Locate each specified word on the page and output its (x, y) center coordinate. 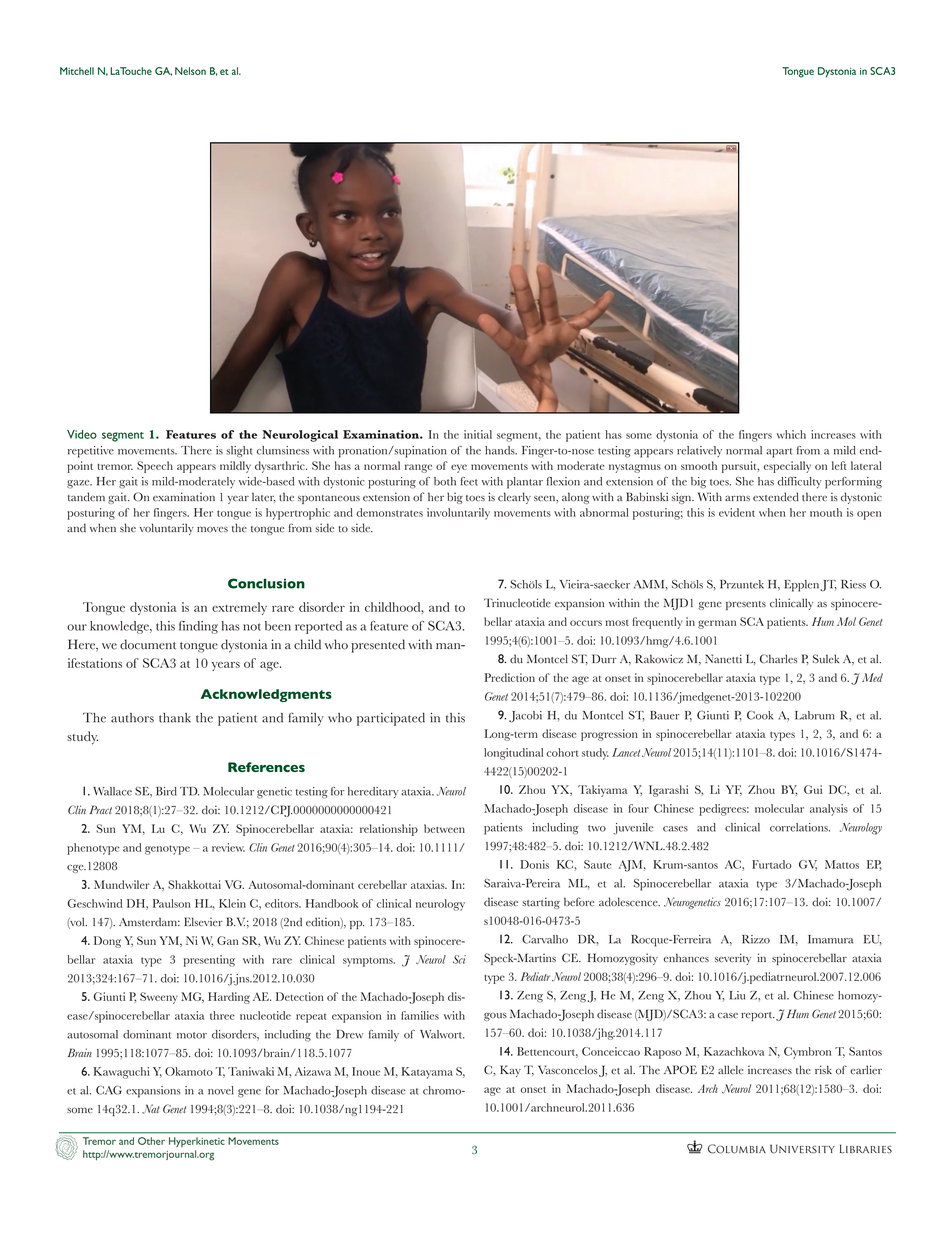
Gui (813, 789)
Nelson (190, 71)
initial (478, 434)
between (444, 828)
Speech (155, 467)
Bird (166, 791)
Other (151, 1141)
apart (779, 453)
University (802, 1149)
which (791, 434)
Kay (510, 1071)
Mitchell (77, 71)
